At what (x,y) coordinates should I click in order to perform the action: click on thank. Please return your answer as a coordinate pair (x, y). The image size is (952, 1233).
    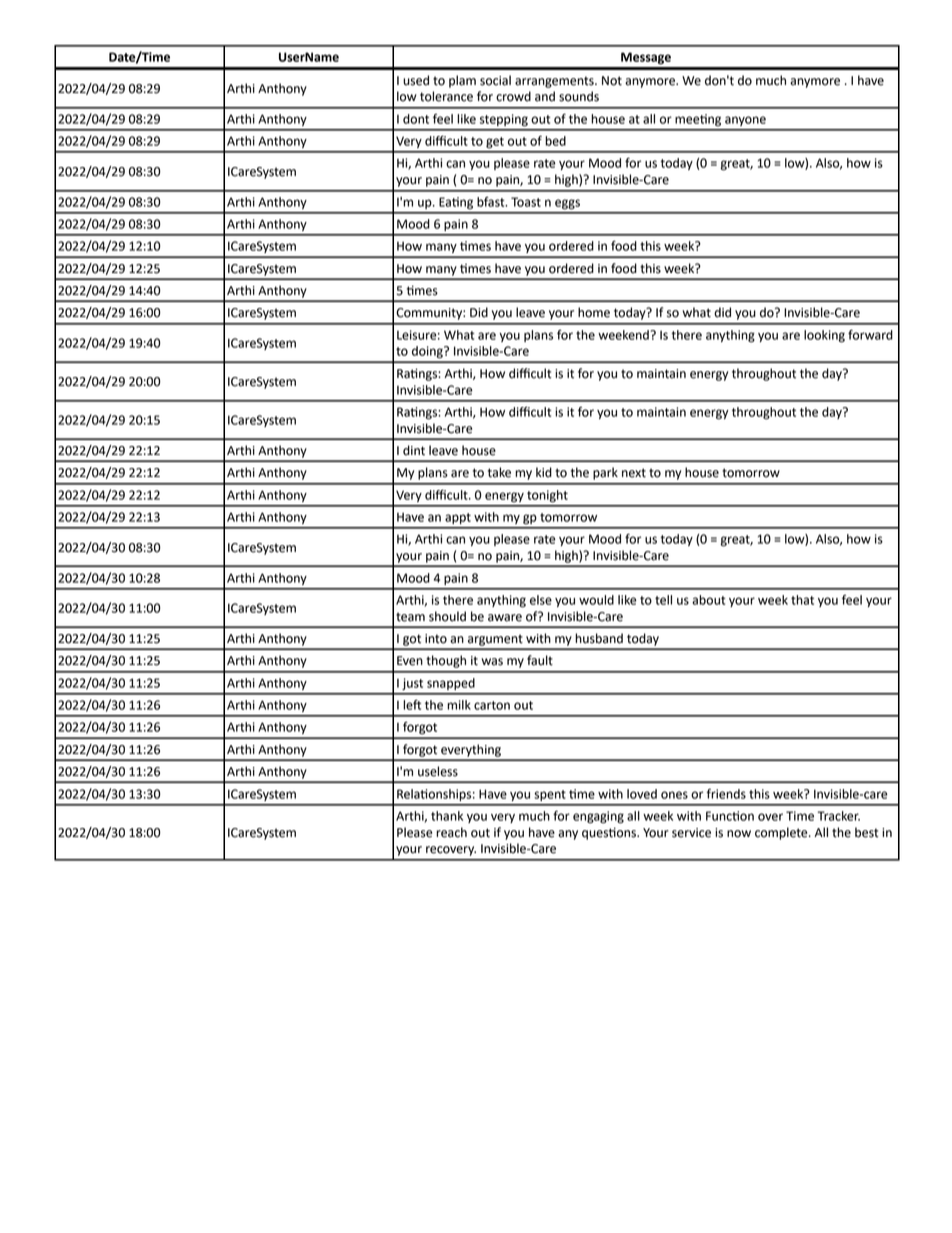
    Looking at the image, I should click on (447, 816).
